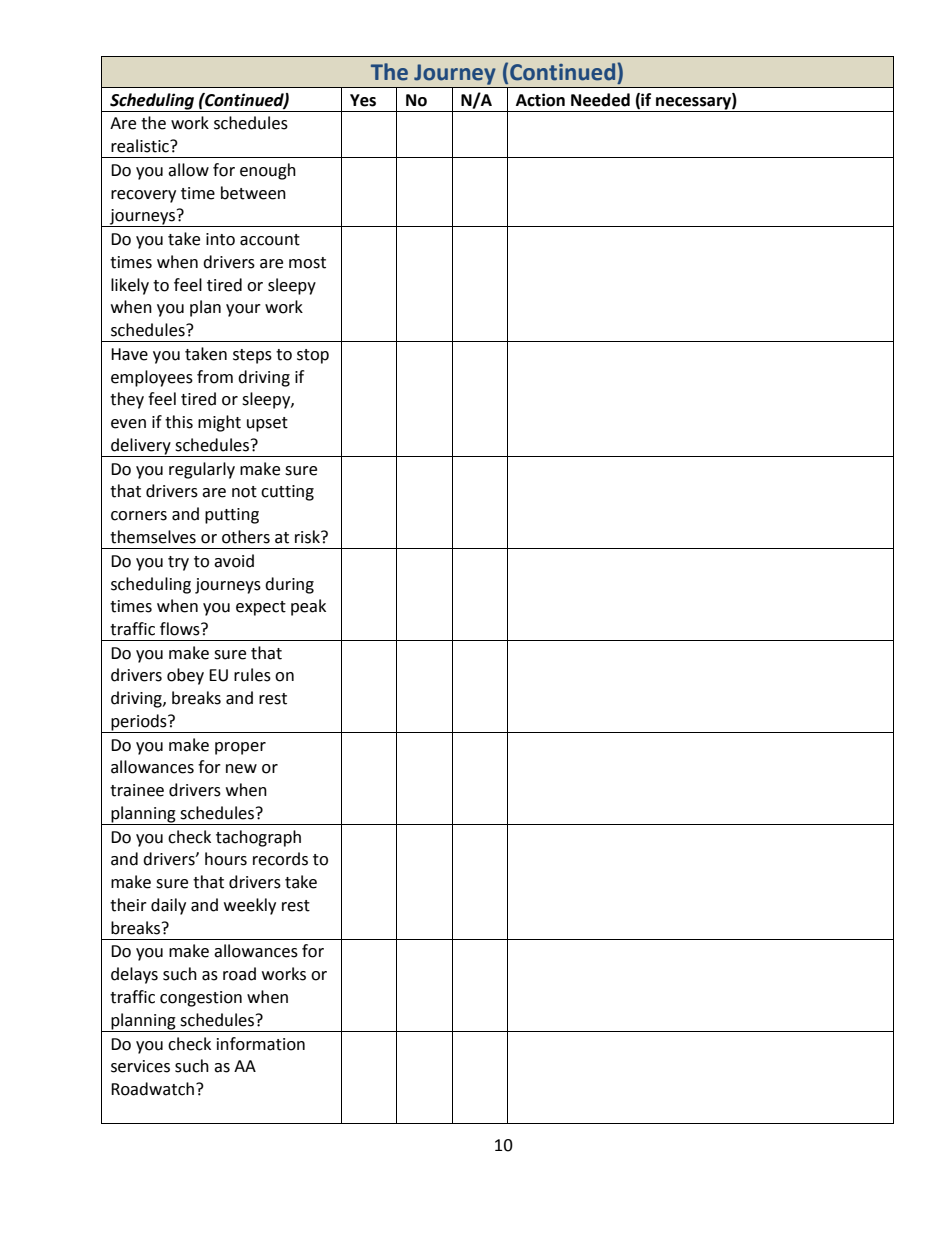 The height and width of the screenshot is (1233, 952). Describe the element at coordinates (137, 790) in the screenshot. I see `trainee` at that location.
